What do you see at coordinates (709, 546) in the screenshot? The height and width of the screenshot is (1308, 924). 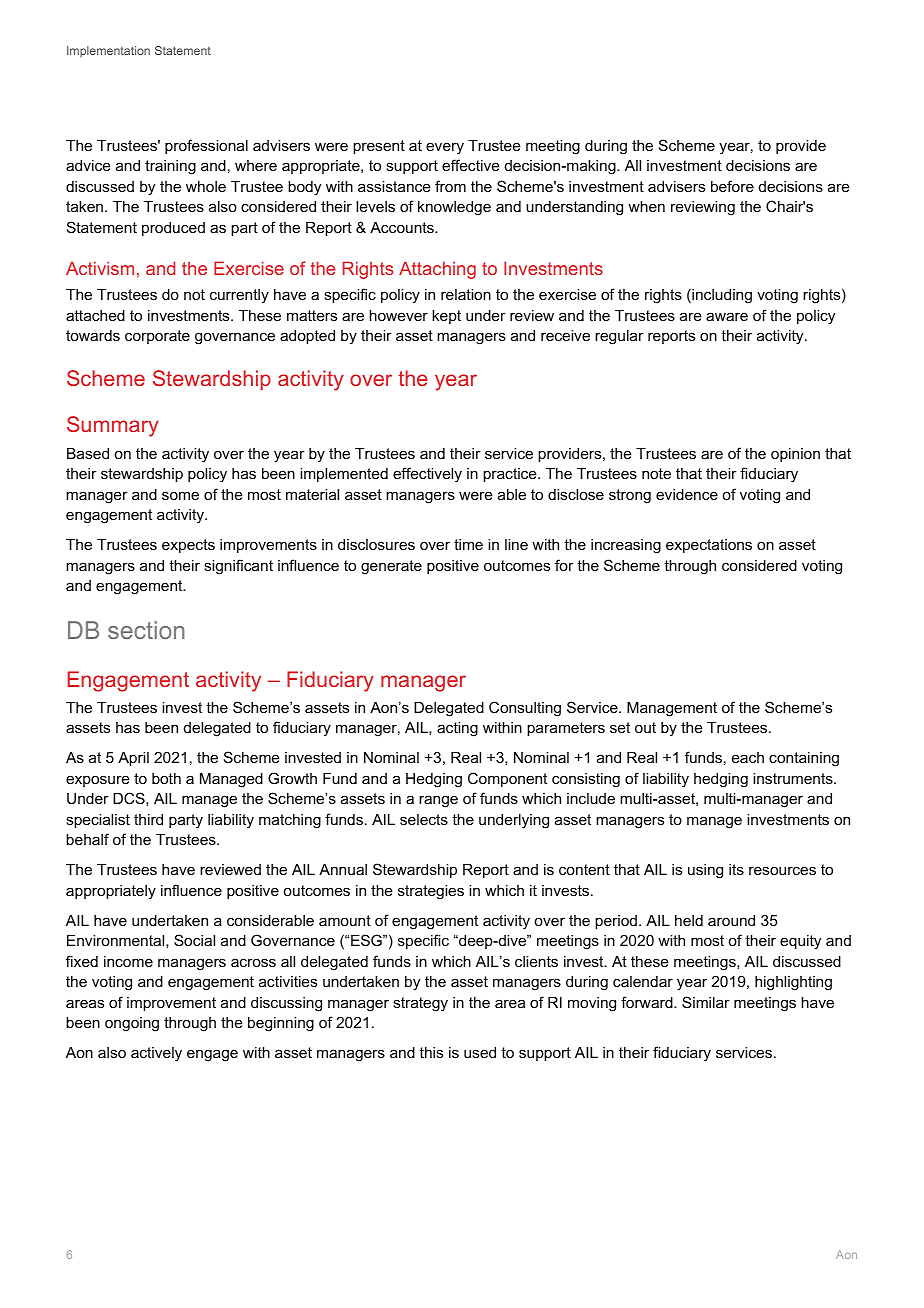 I see `expectations` at bounding box center [709, 546].
